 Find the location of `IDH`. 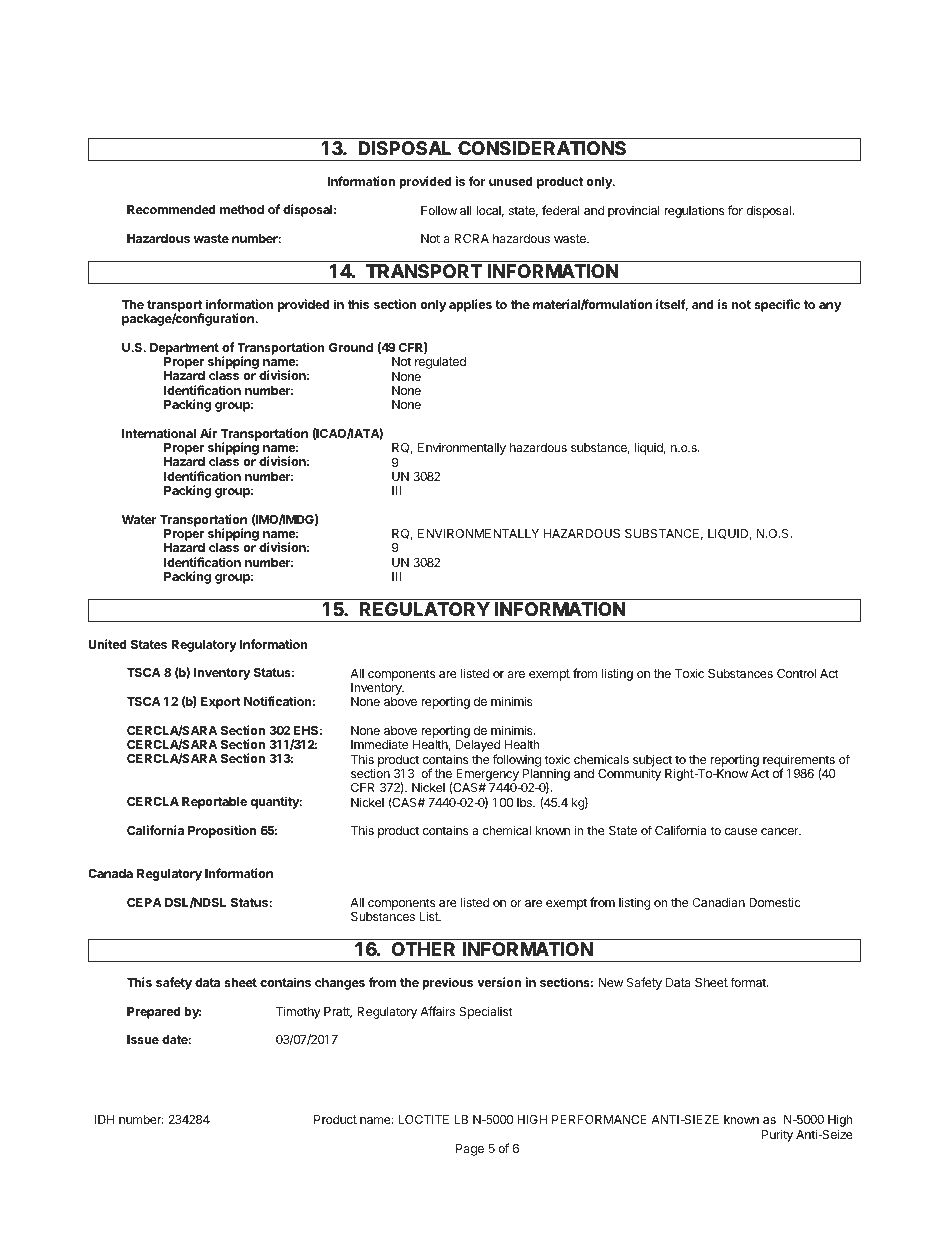

IDH is located at coordinates (104, 1119).
